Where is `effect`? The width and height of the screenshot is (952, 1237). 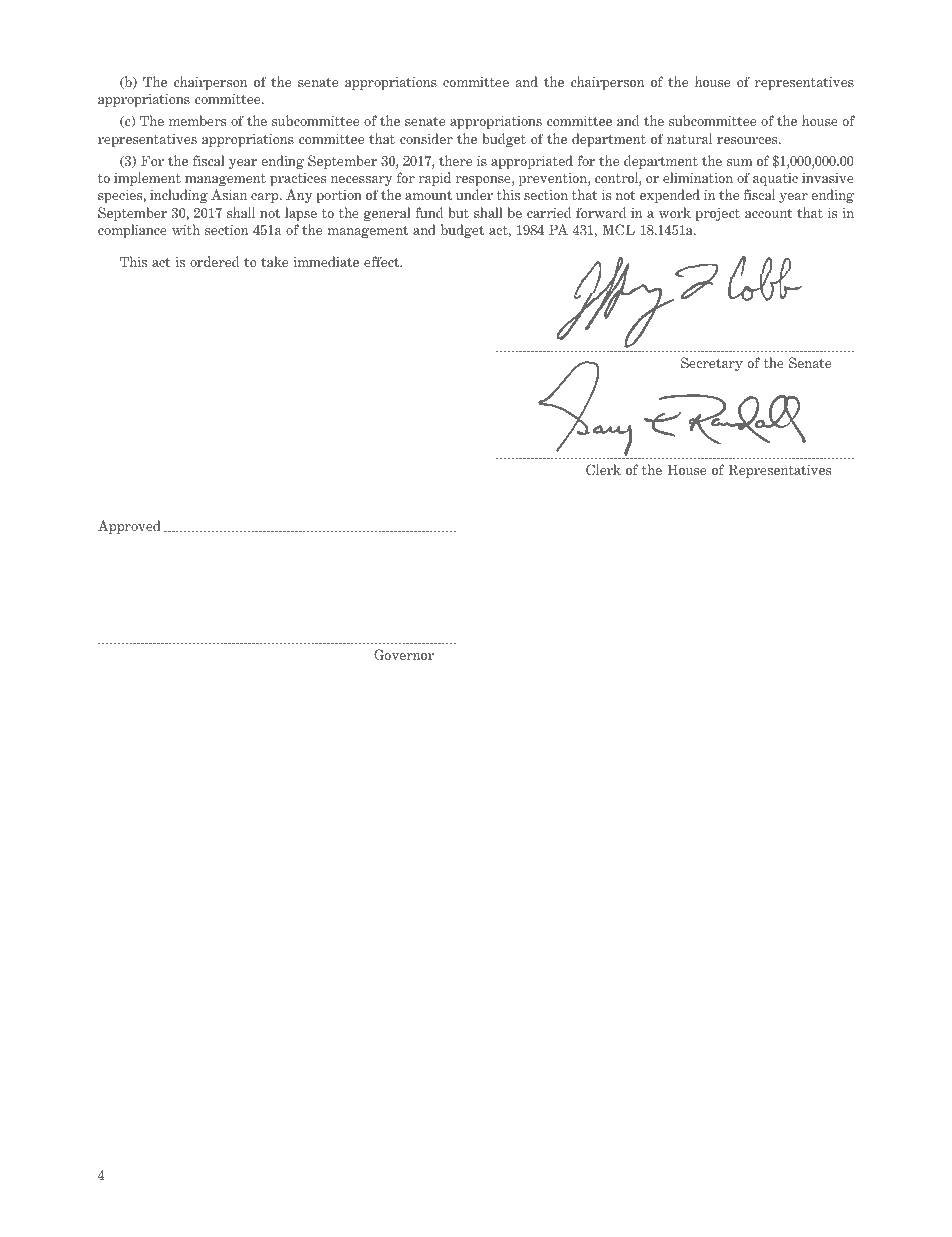
effect is located at coordinates (383, 261).
